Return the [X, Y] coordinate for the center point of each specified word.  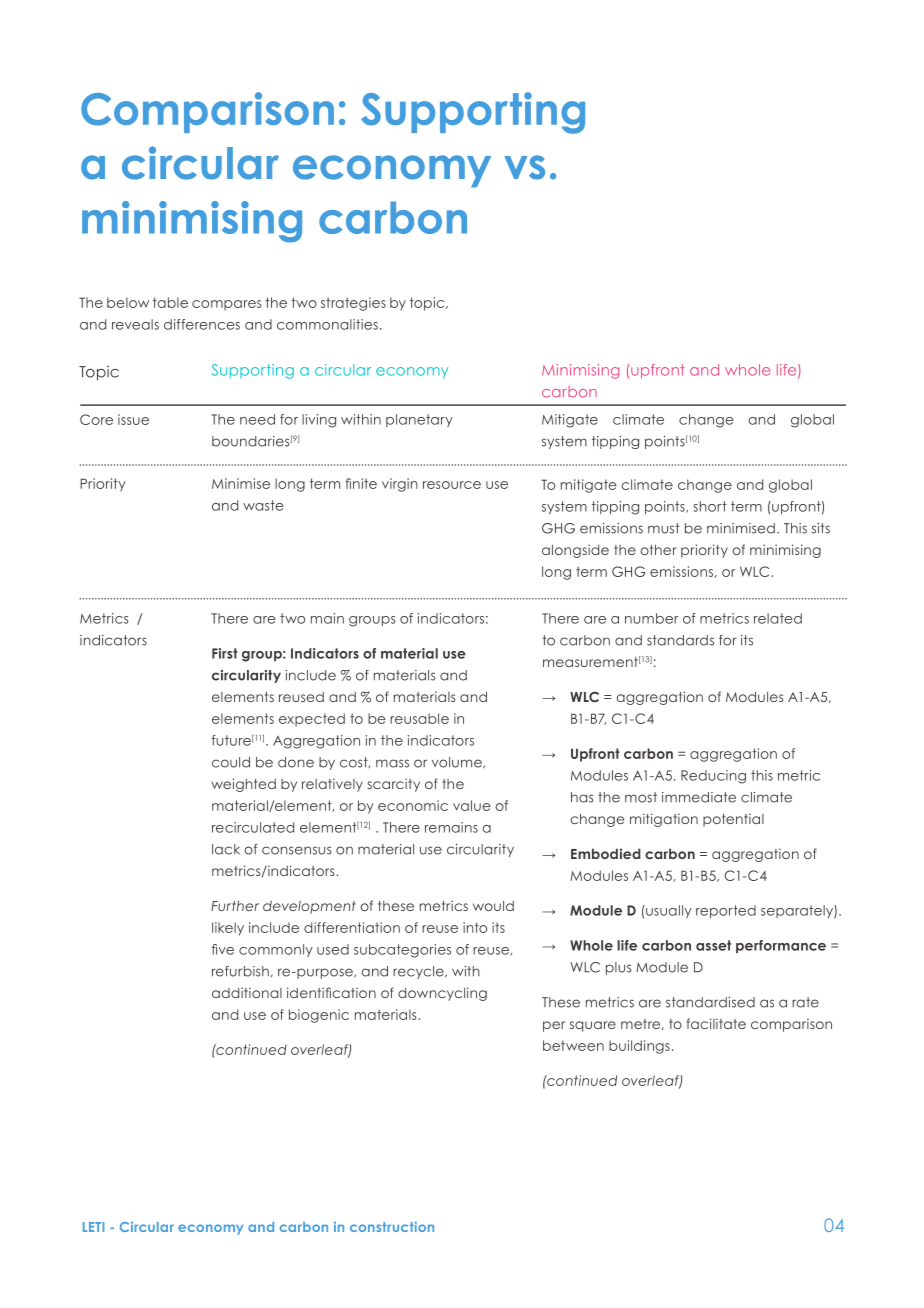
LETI [93, 1227]
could [231, 762]
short [710, 506]
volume [458, 762]
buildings [639, 1047]
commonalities [327, 324]
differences [202, 324]
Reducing [713, 777]
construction [392, 1227]
